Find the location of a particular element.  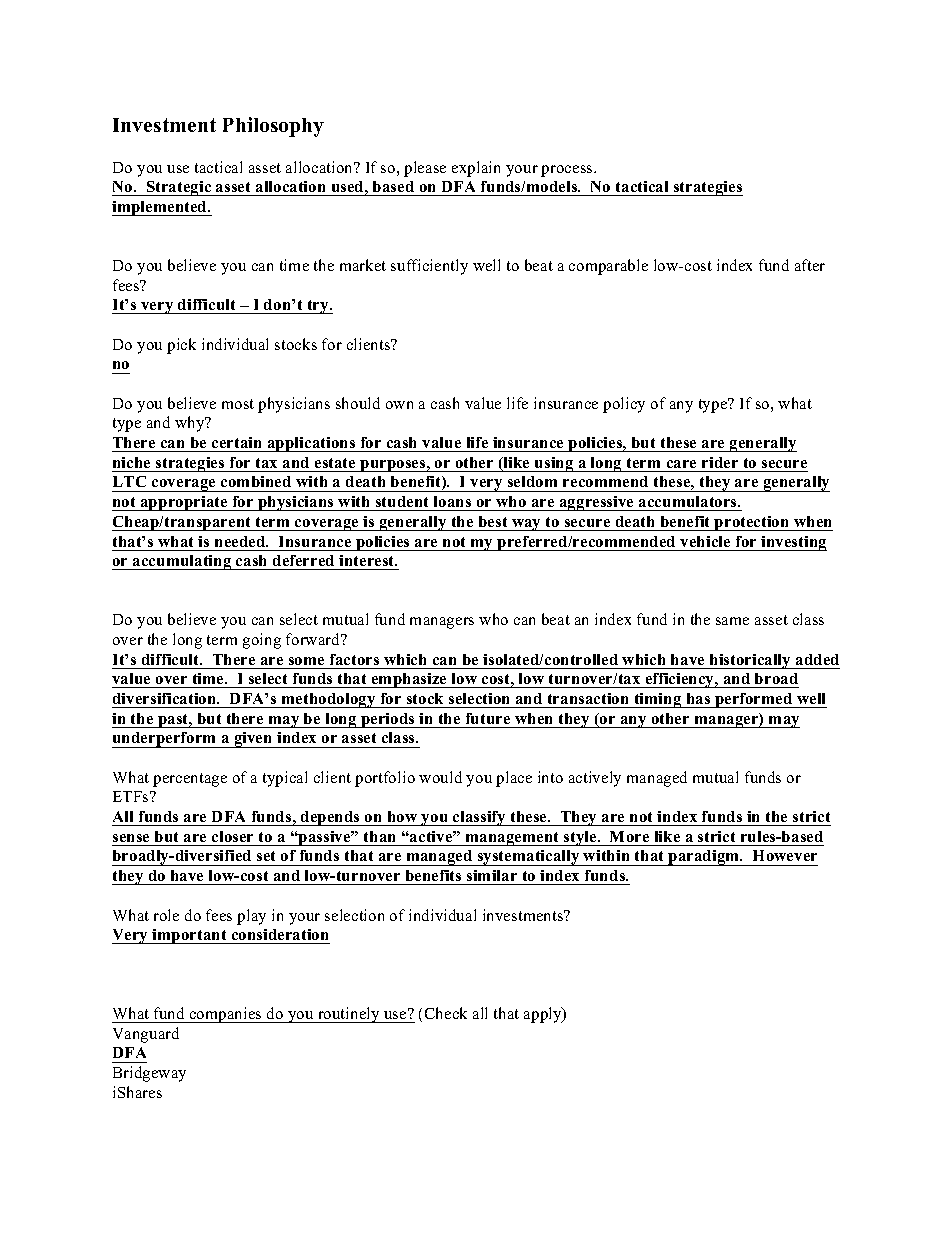

Check is located at coordinates (446, 1013).
